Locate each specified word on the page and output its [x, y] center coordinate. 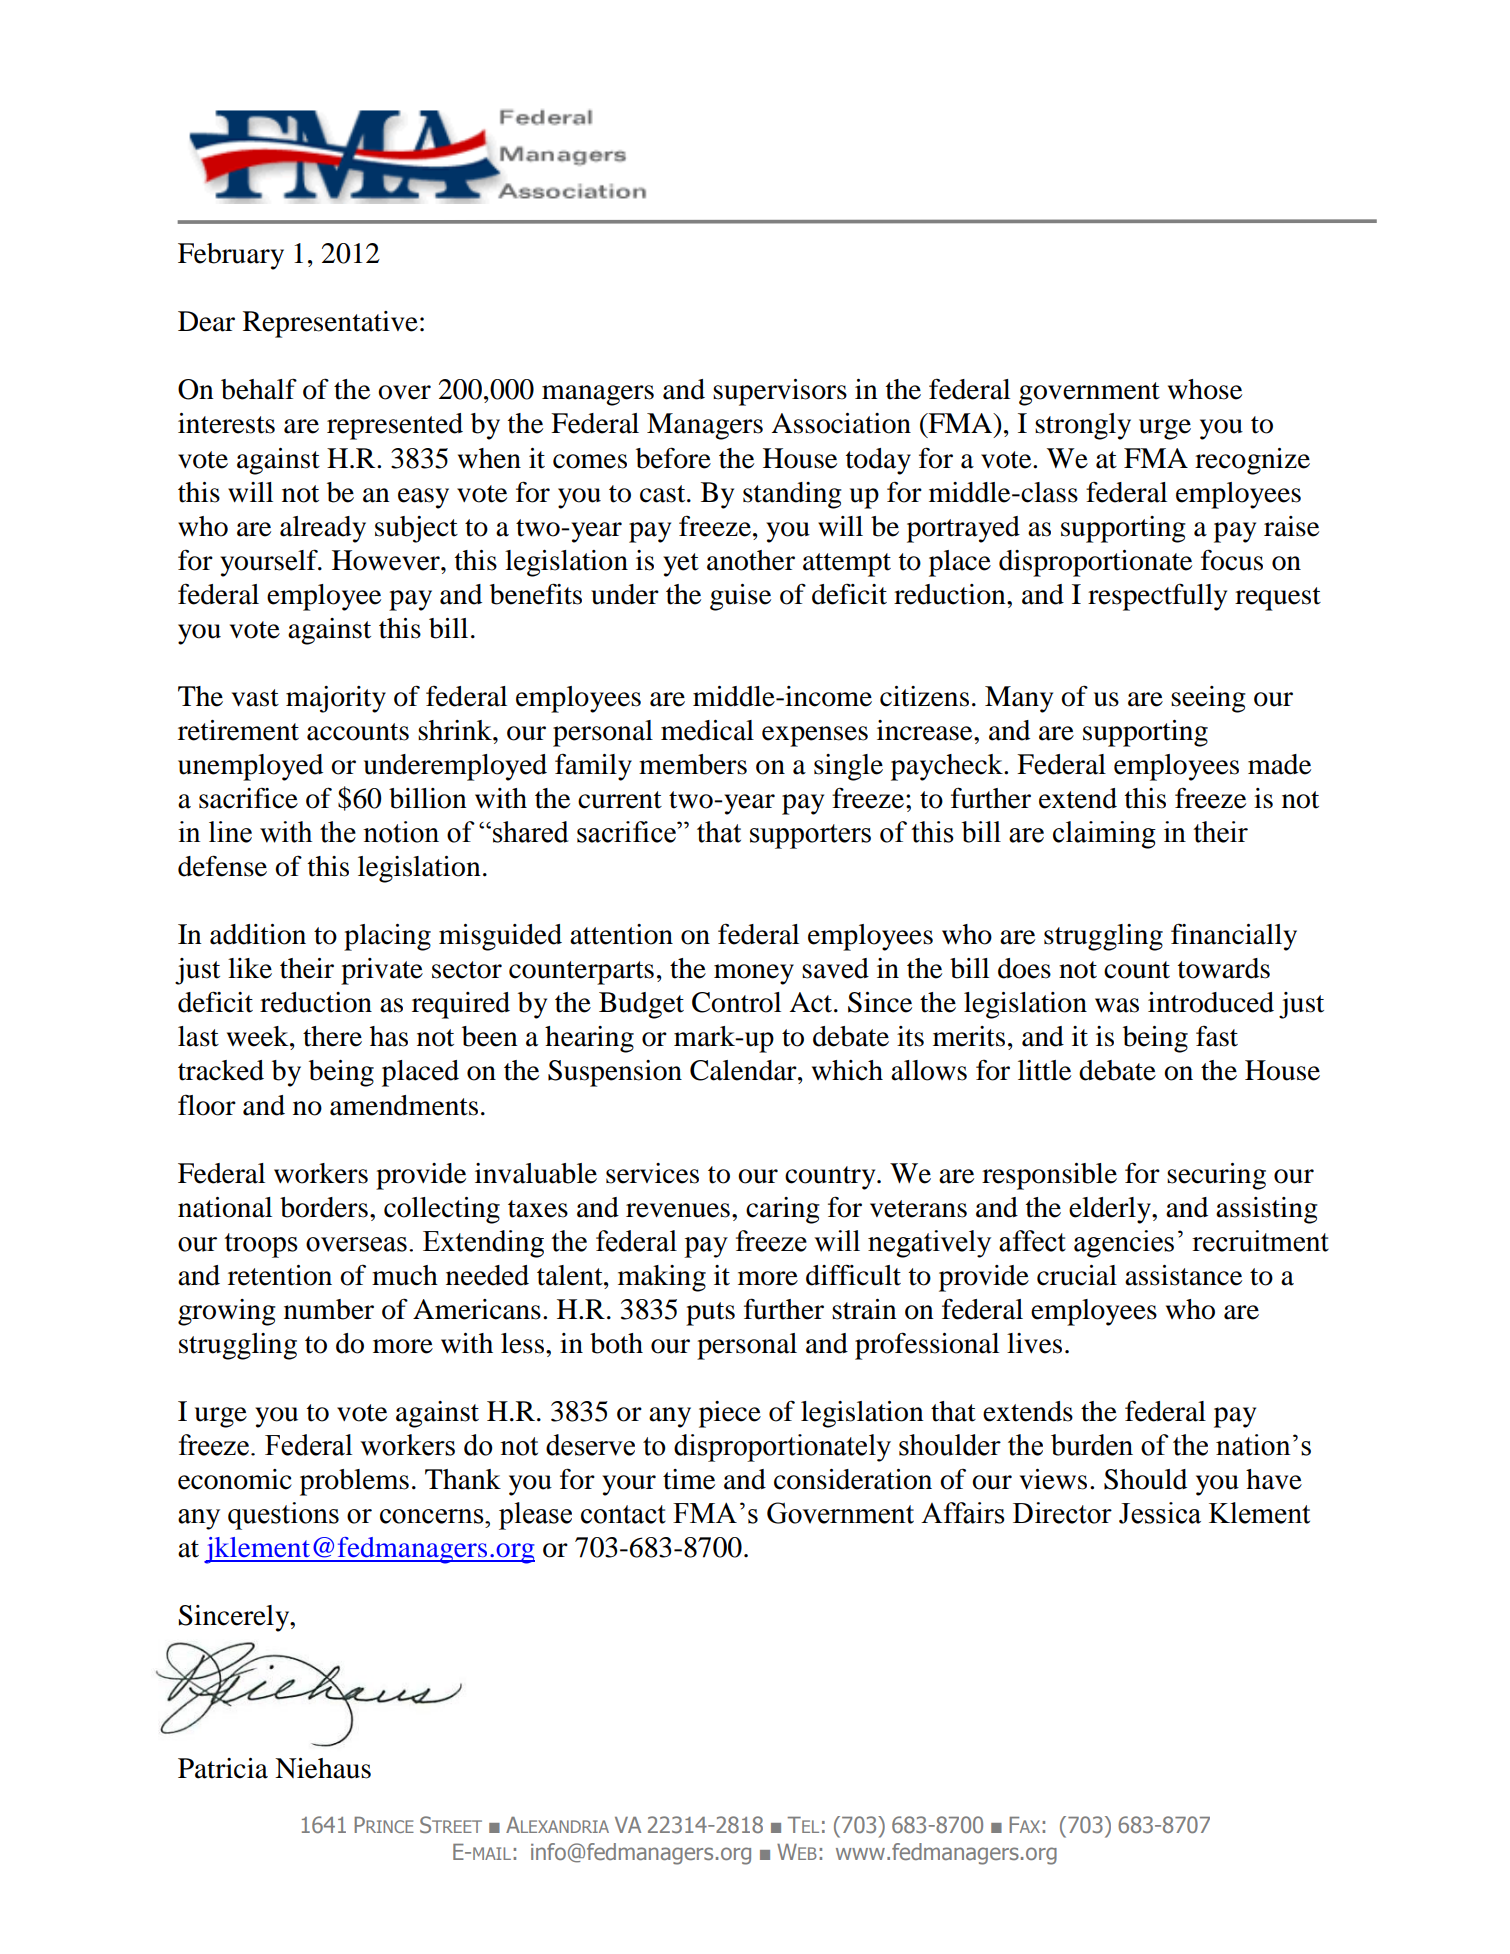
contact [623, 1514]
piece [730, 1414]
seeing [1208, 699]
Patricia [223, 1768]
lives [1034, 1343]
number [329, 1309]
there [332, 1036]
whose [1205, 389]
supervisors [780, 392]
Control [736, 1002]
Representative [330, 324]
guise [740, 597]
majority [336, 699]
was [1117, 1005]
